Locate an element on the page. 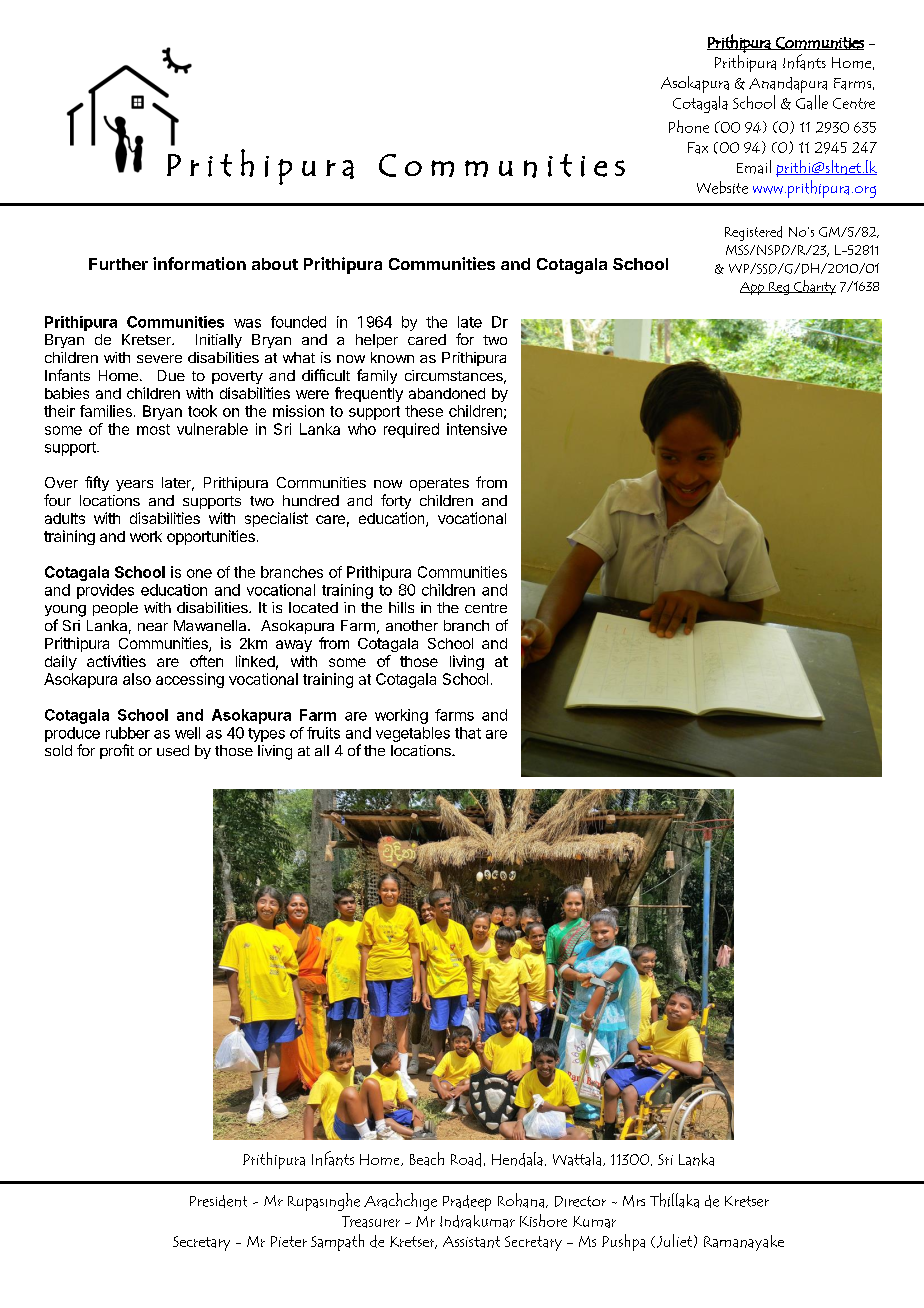 This document has height=1308, width=924. that is located at coordinates (468, 733).
